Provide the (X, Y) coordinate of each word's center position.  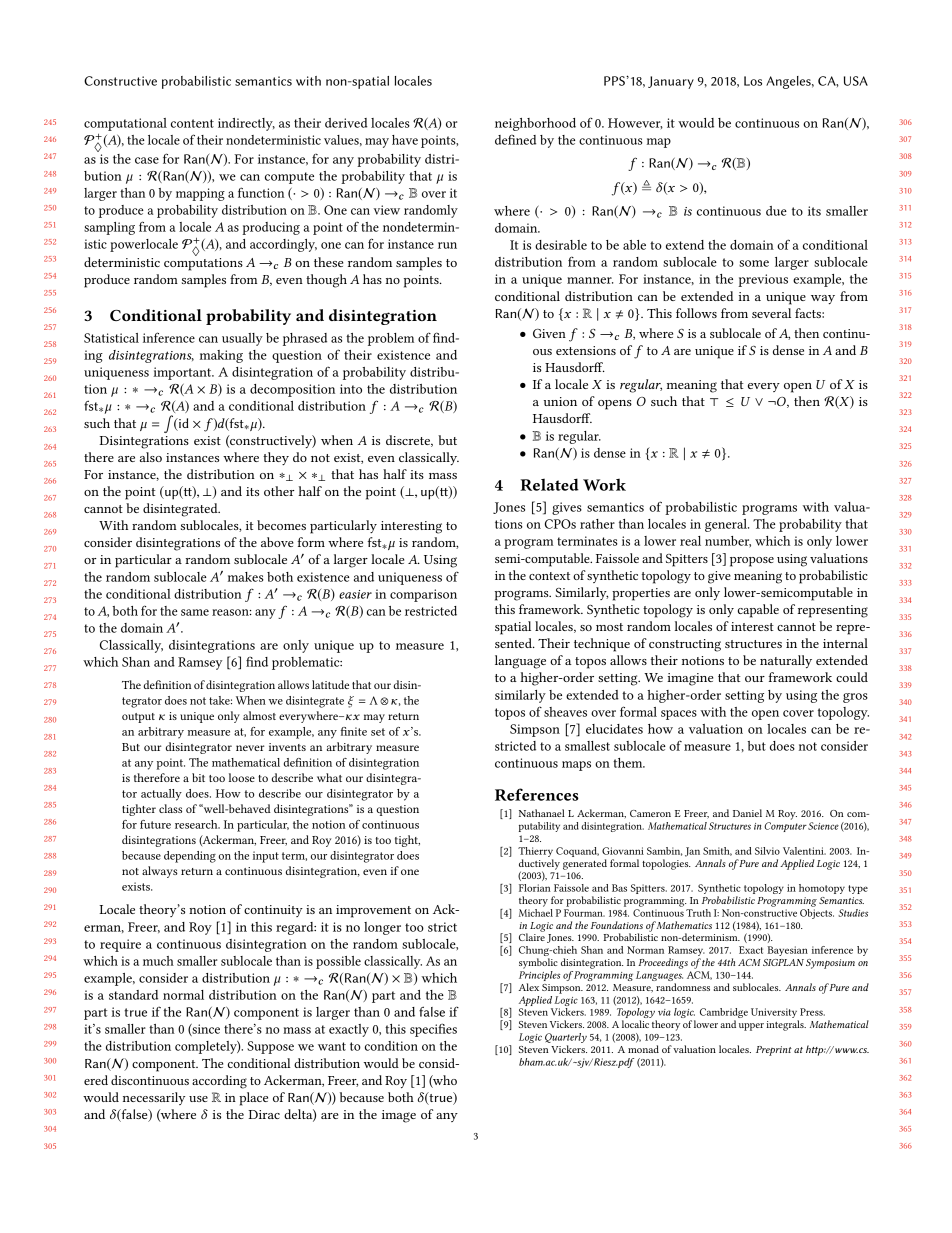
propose (752, 562)
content (192, 123)
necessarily (154, 1098)
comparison (423, 595)
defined (515, 140)
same (195, 612)
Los (753, 81)
